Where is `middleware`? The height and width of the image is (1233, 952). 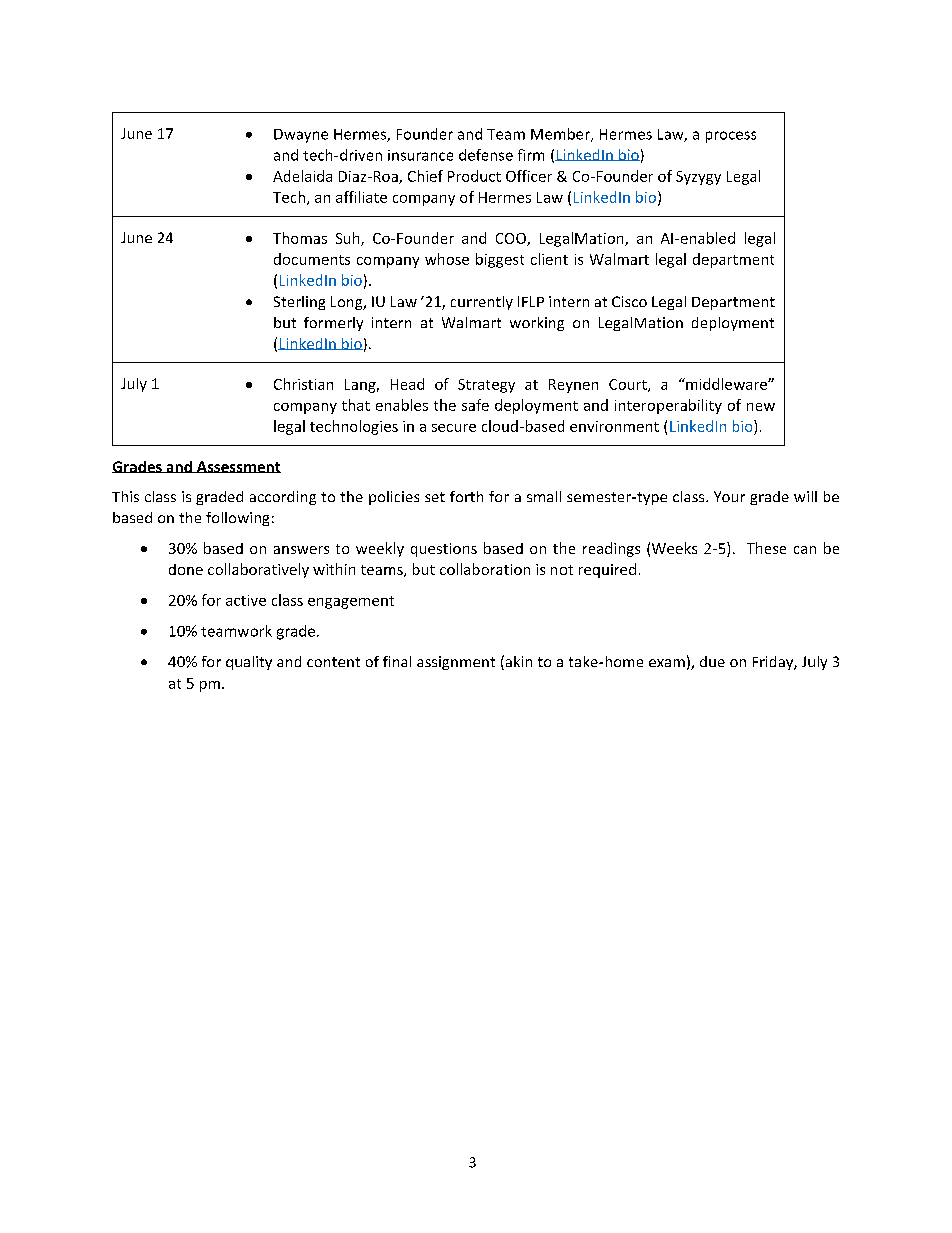
middleware is located at coordinates (726, 384).
